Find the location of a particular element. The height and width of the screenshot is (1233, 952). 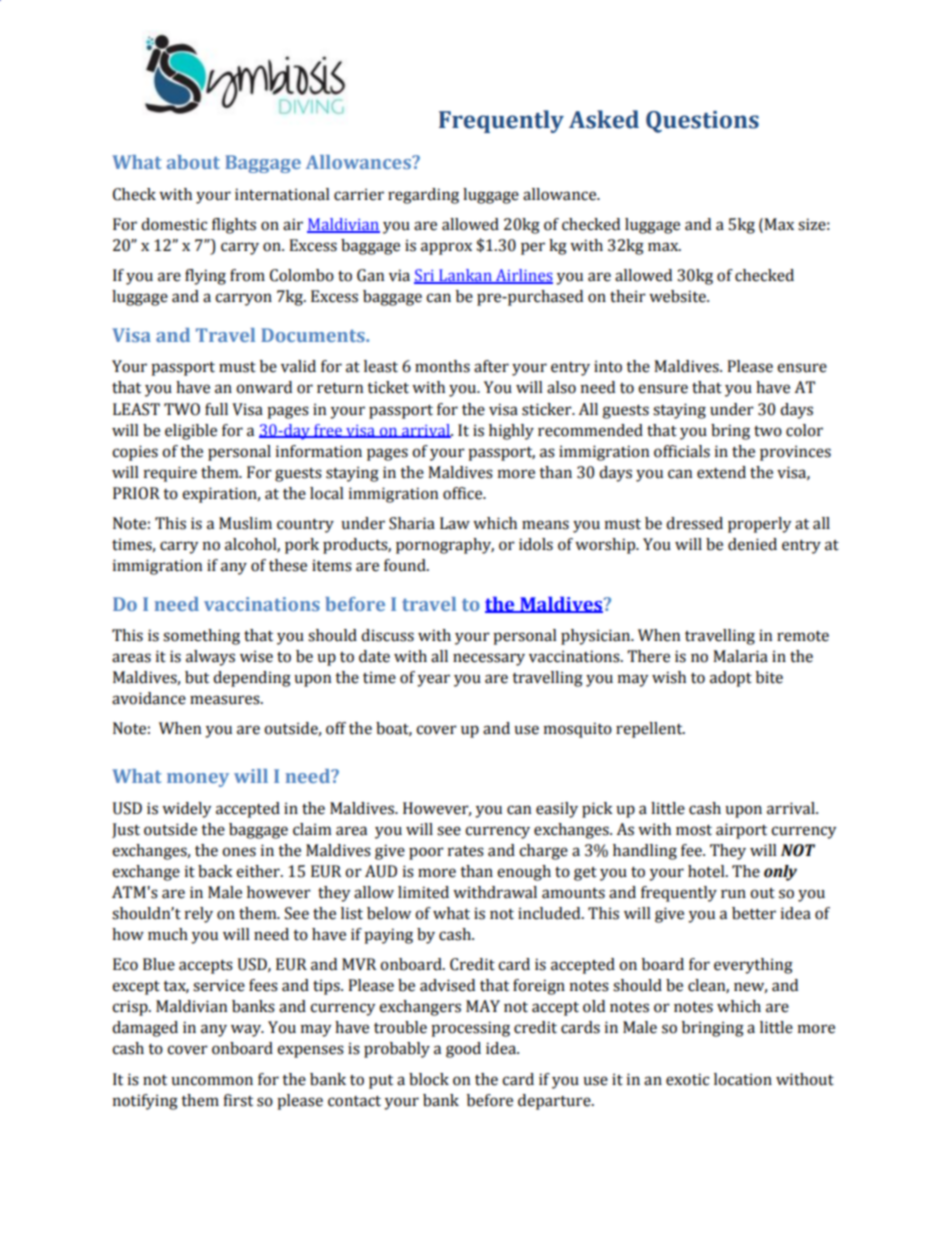

months is located at coordinates (442, 366).
